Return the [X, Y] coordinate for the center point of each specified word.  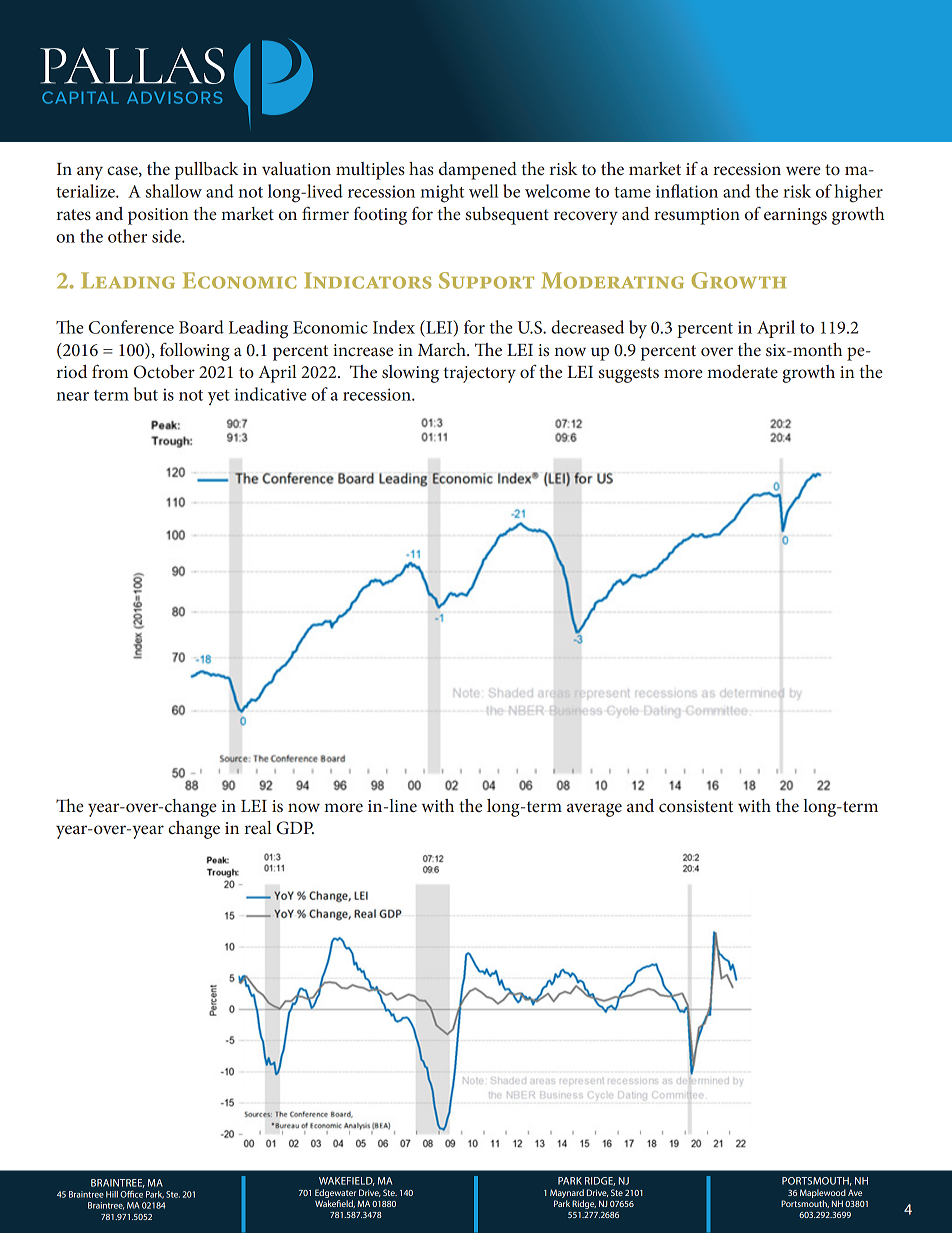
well [484, 191]
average [594, 810]
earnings [795, 216]
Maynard [567, 1193]
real [258, 827]
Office [131, 1194]
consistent [696, 806]
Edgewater [335, 1193]
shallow [174, 191]
